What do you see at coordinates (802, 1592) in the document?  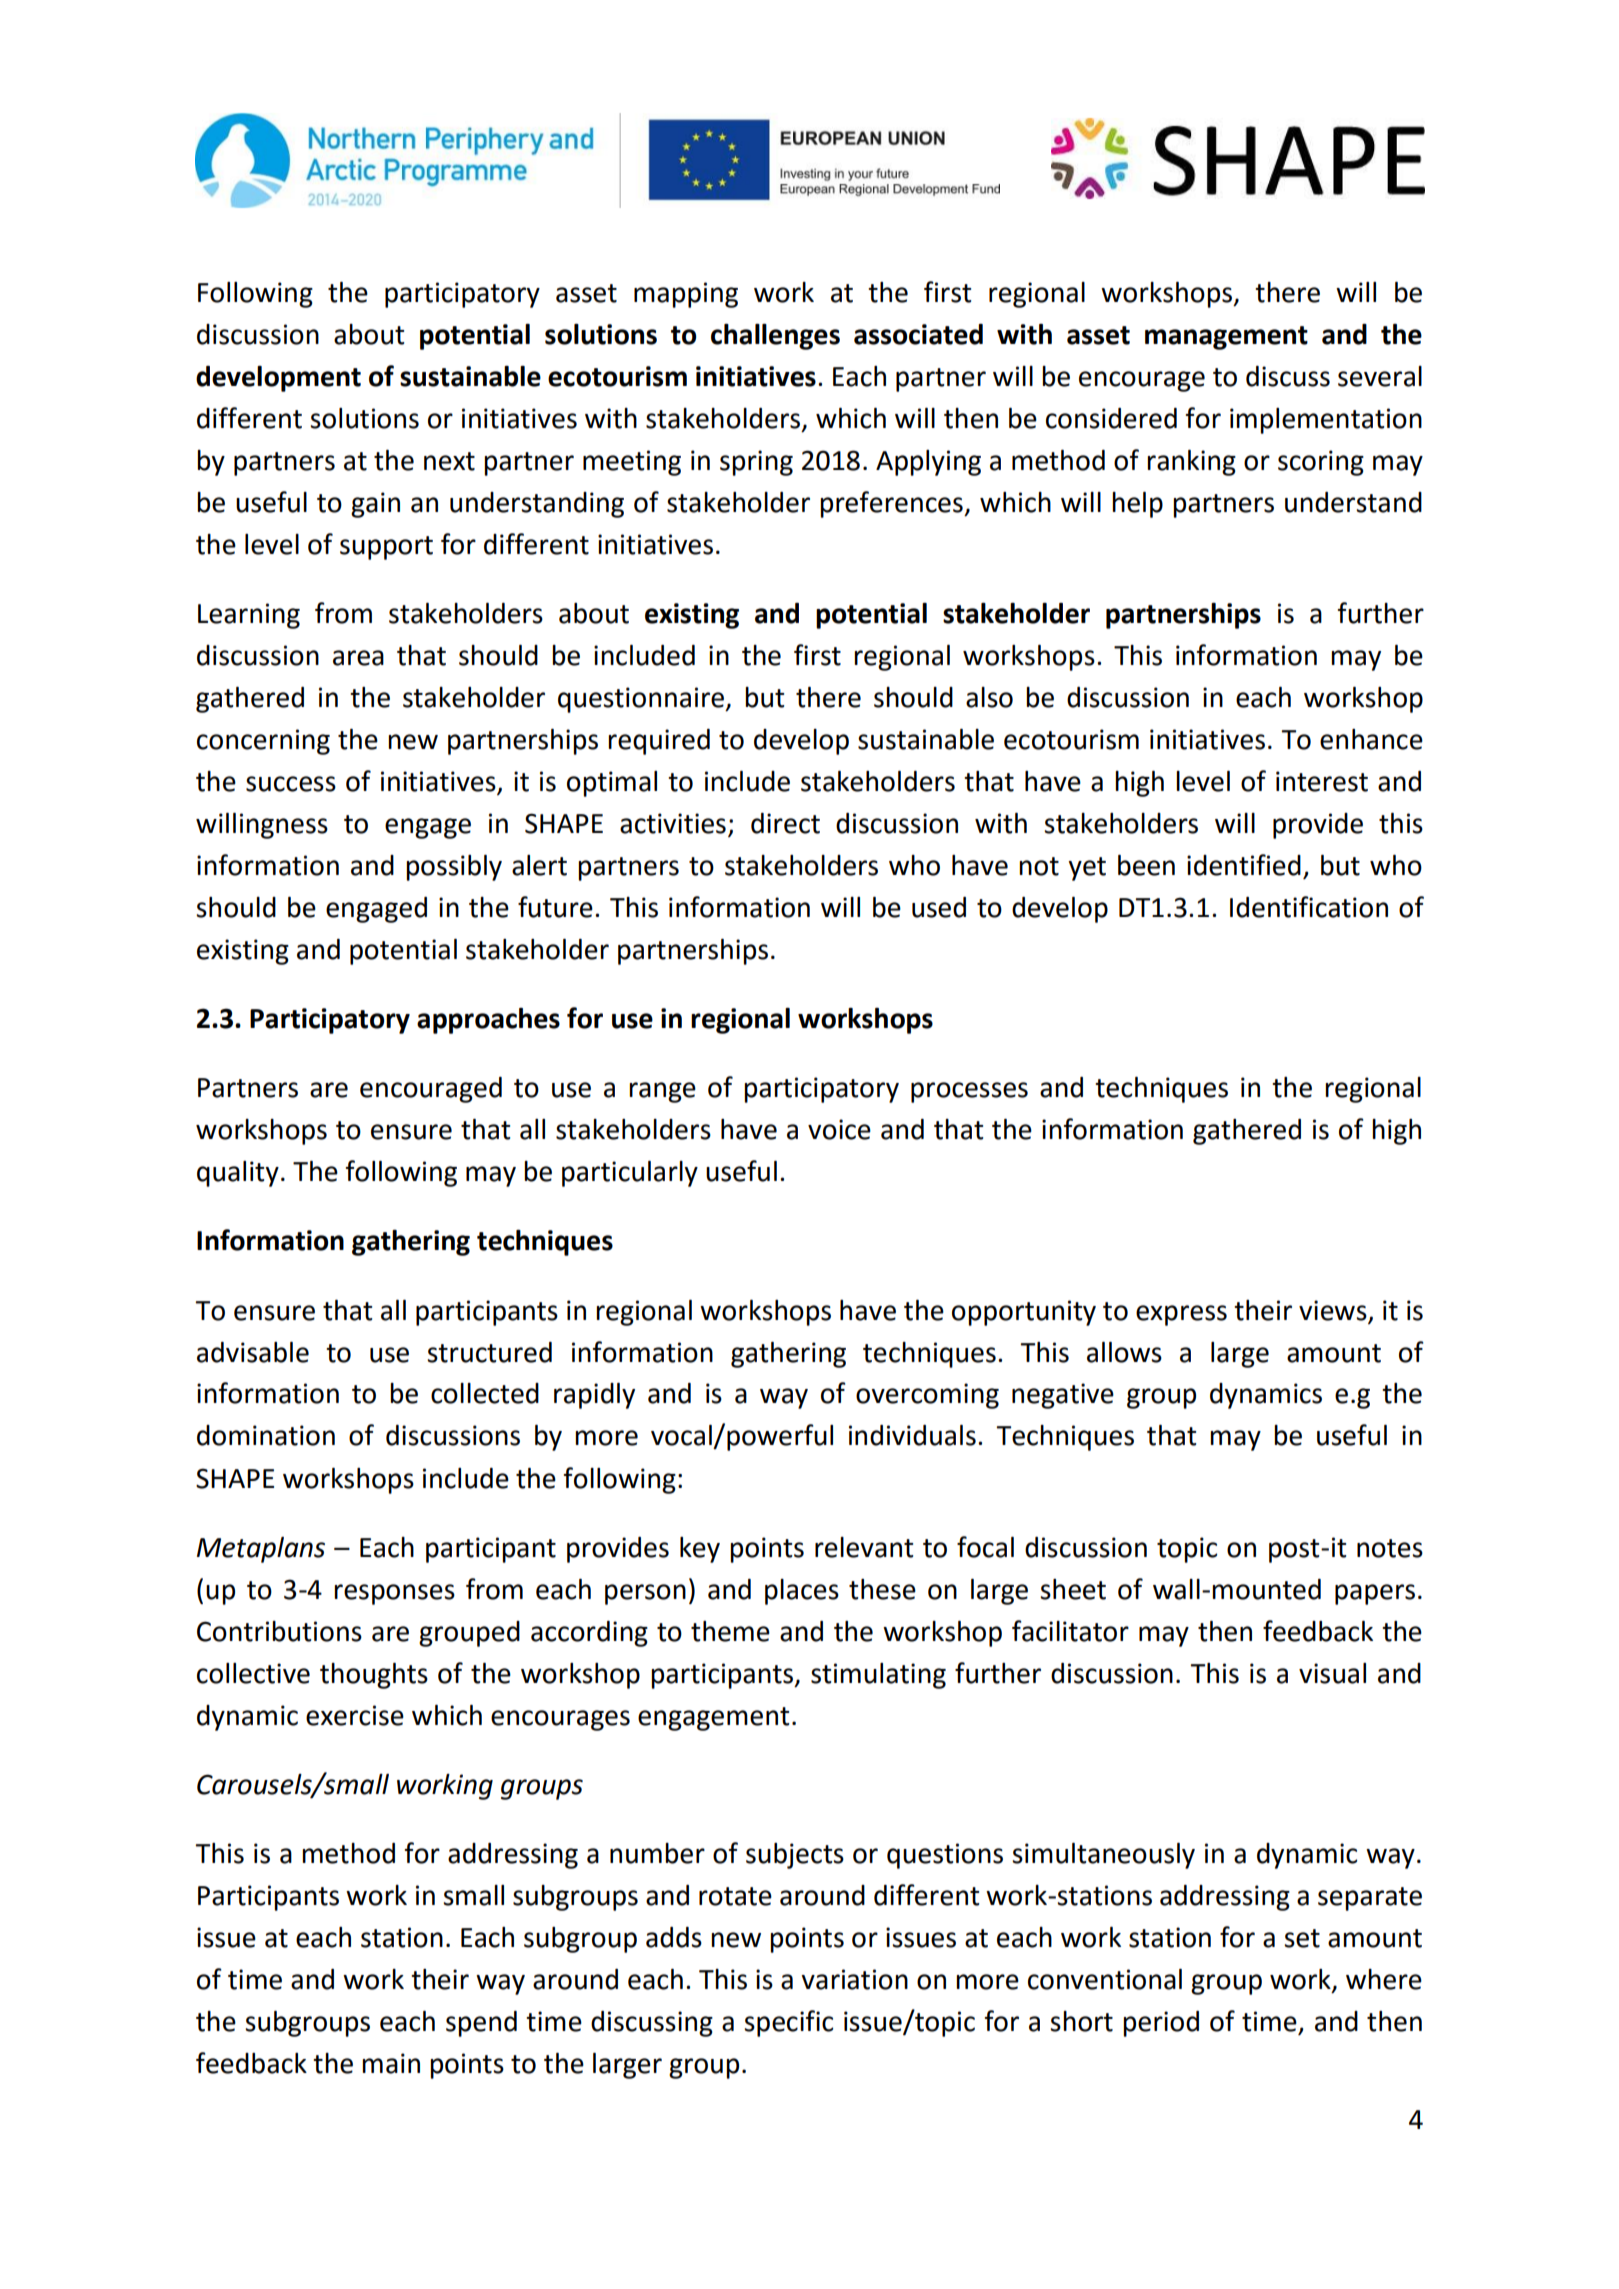 I see `places` at bounding box center [802, 1592].
